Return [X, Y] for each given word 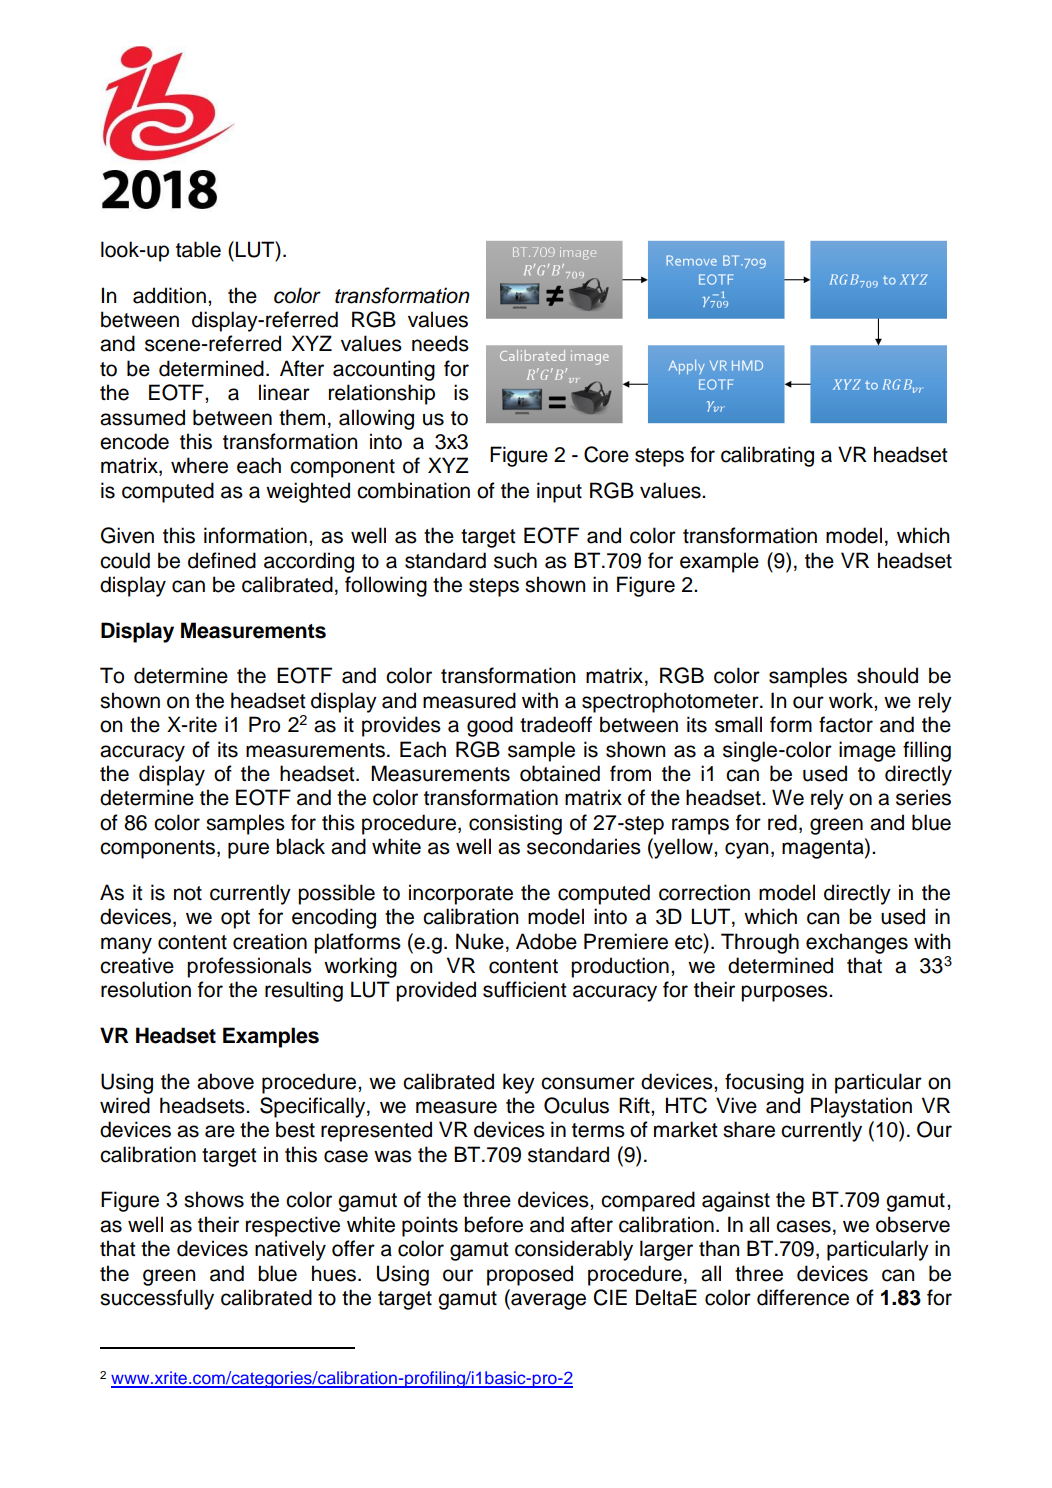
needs [440, 343]
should [887, 675]
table [198, 249]
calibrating [767, 456]
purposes [785, 993]
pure [248, 850]
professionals [249, 967]
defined [222, 560]
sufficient [524, 989]
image [867, 751]
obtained [560, 773]
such [515, 560]
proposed [530, 1275]
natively [290, 1250]
